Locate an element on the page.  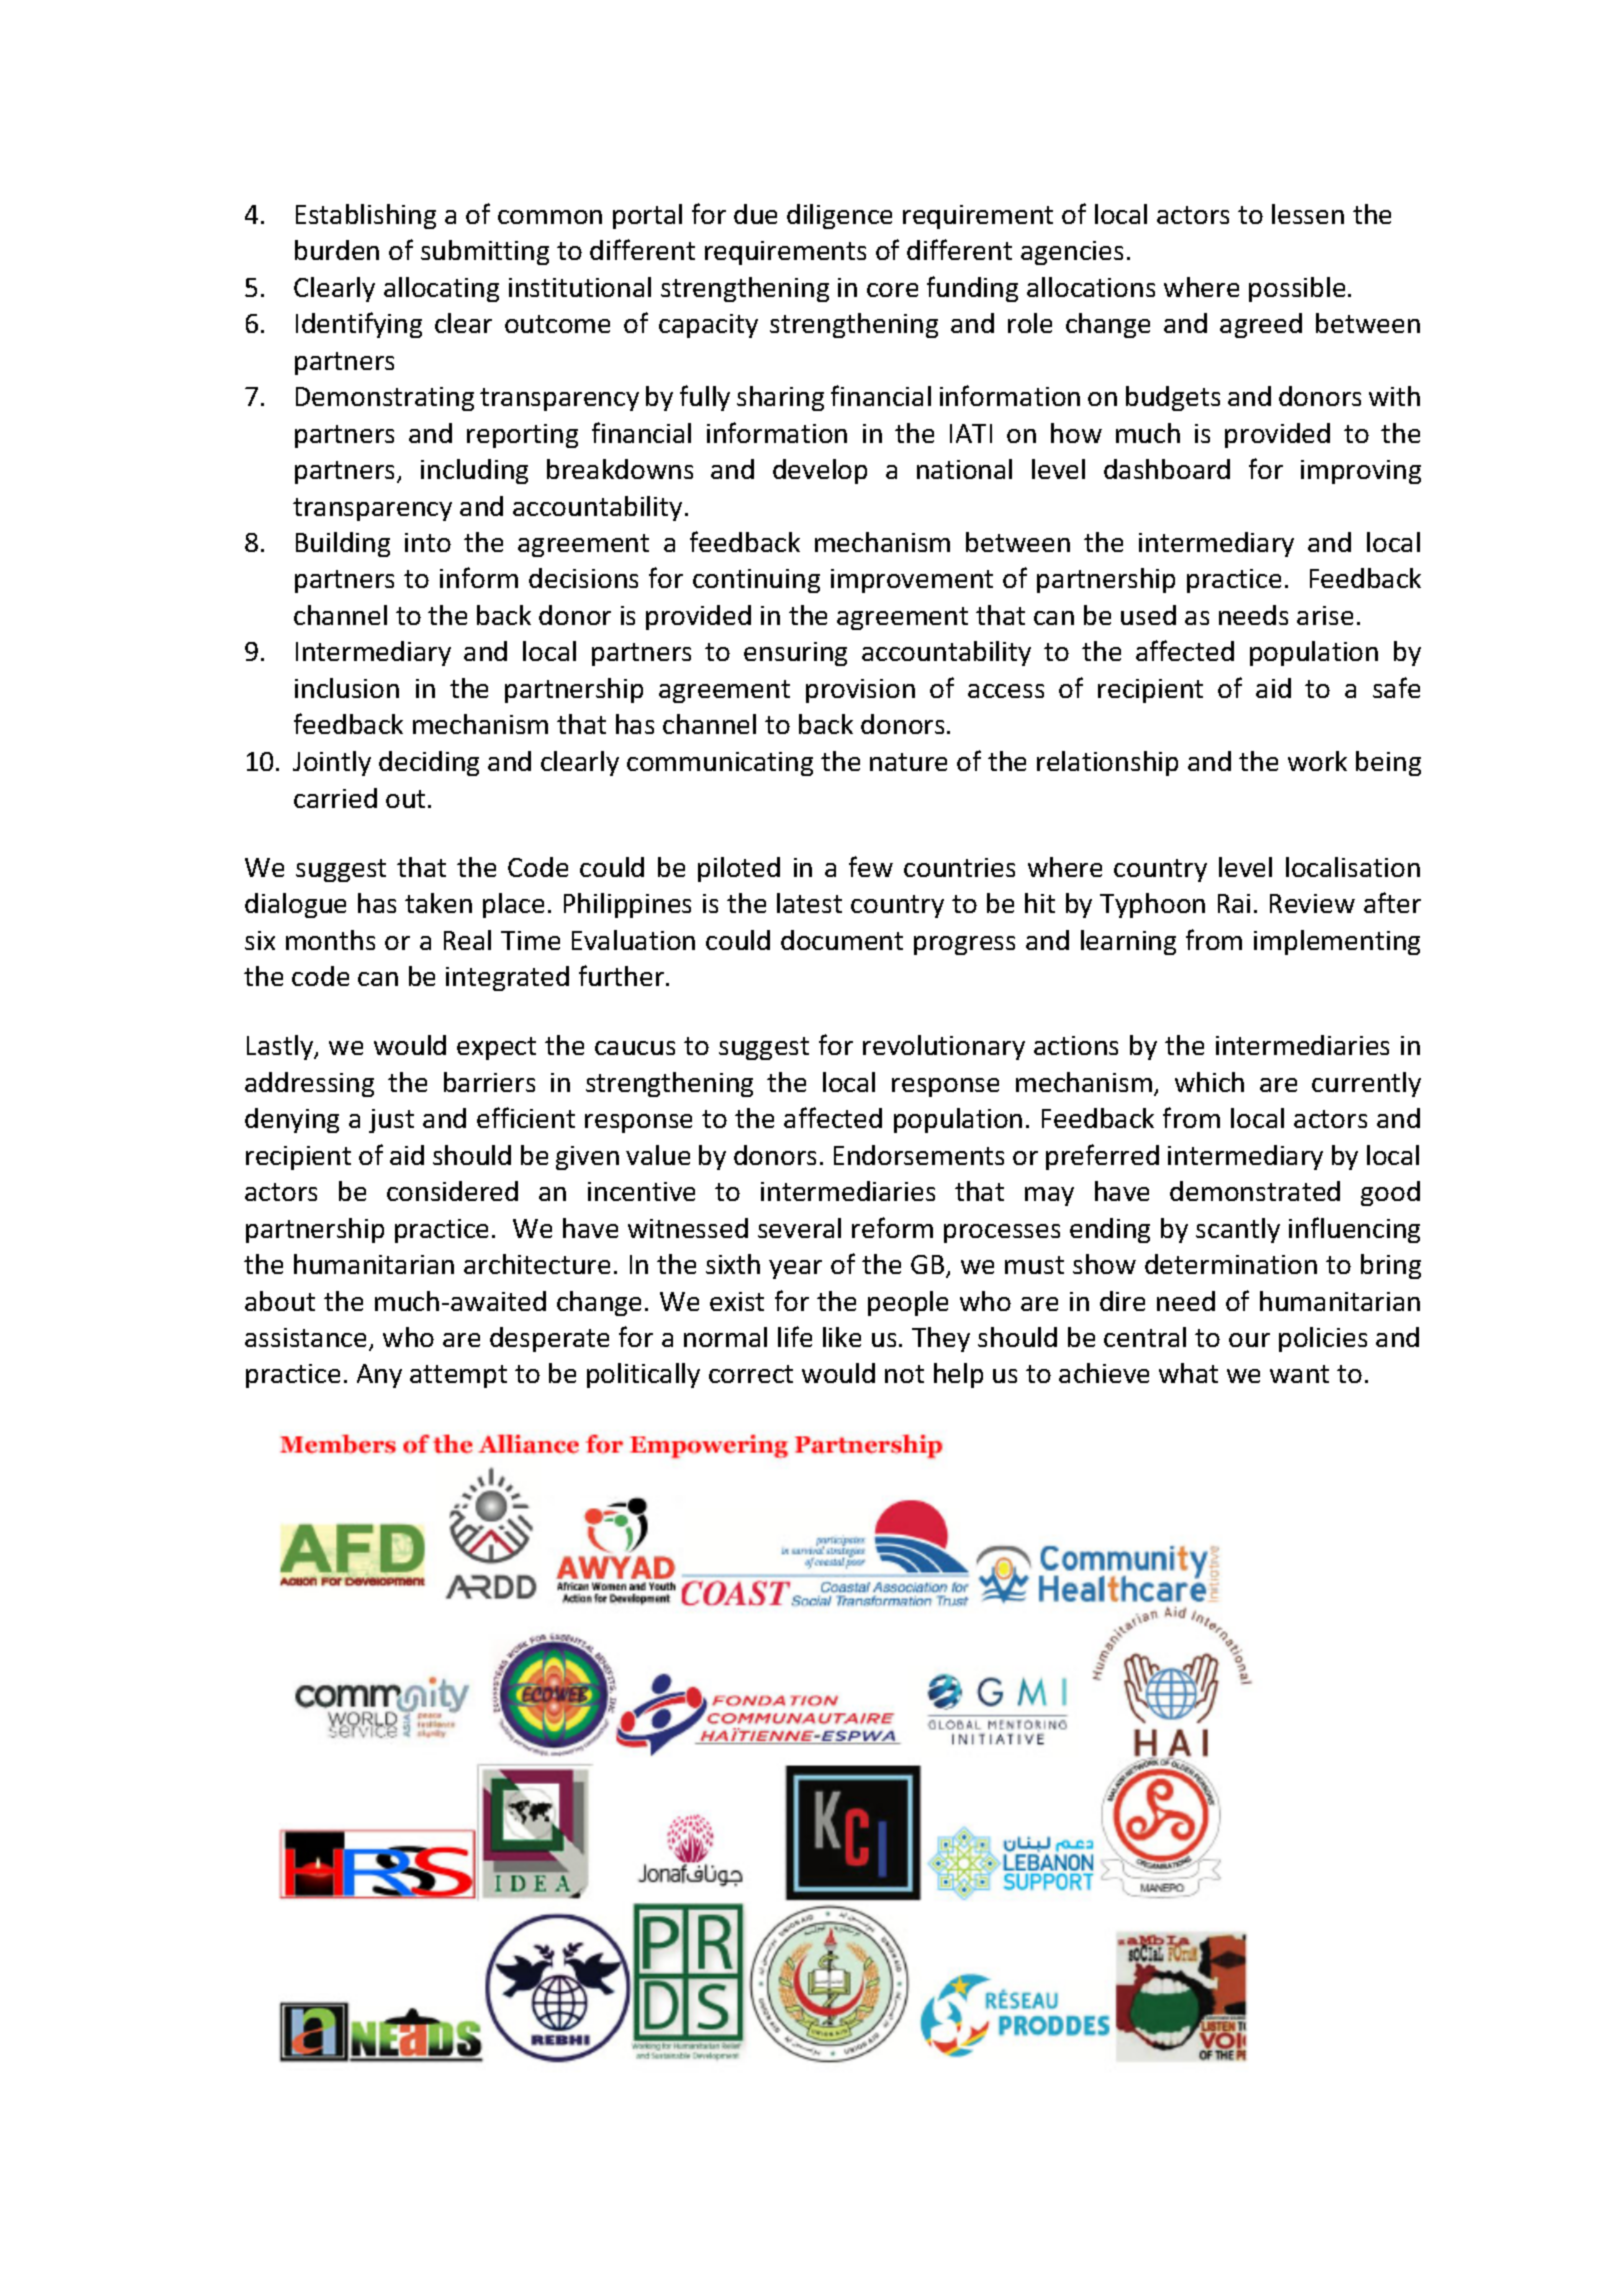
submitting is located at coordinates (485, 252).
